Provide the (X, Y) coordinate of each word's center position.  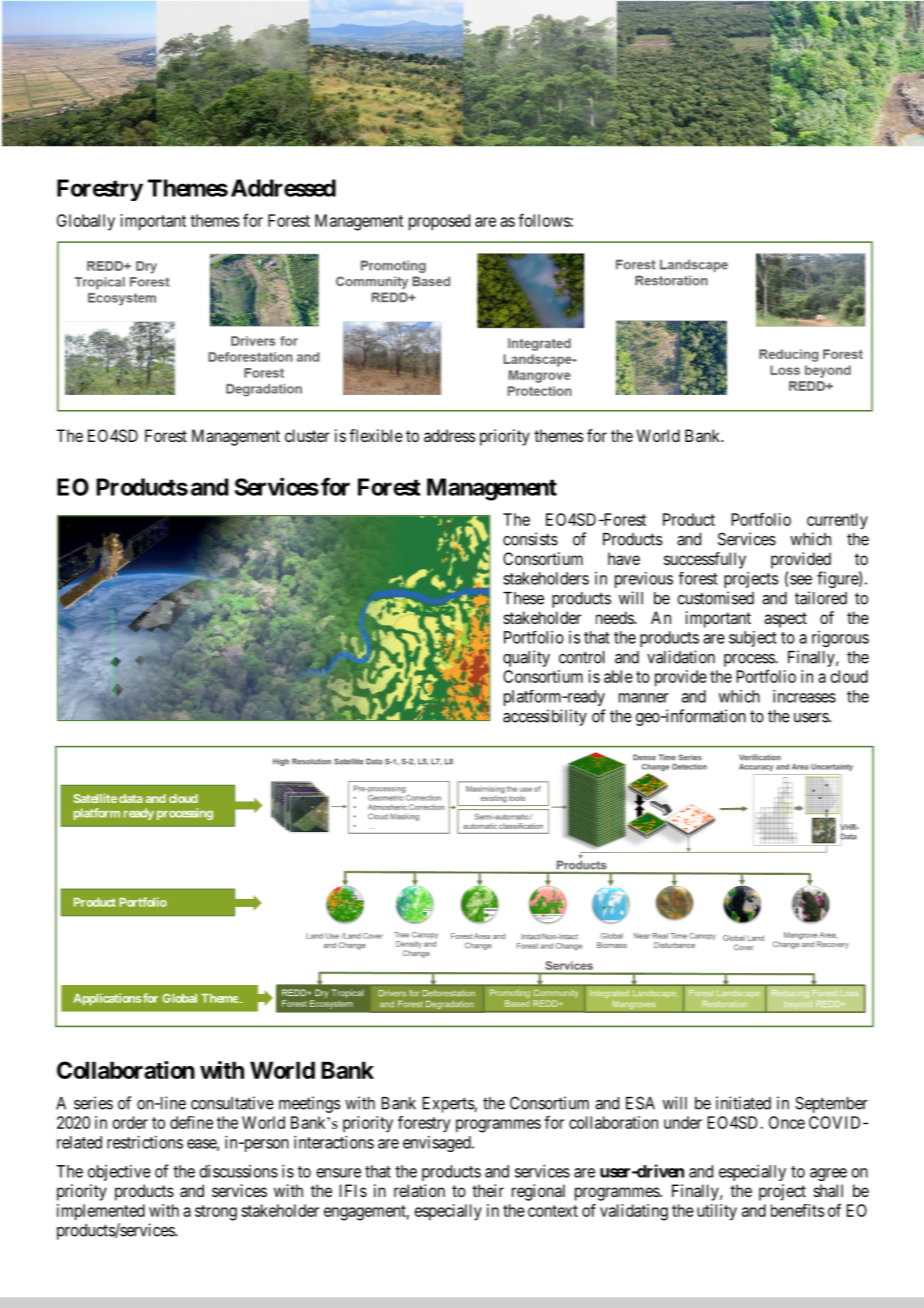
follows (544, 220)
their (488, 1190)
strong (216, 1213)
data (131, 798)
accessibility (545, 717)
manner (644, 698)
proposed (439, 222)
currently (837, 521)
